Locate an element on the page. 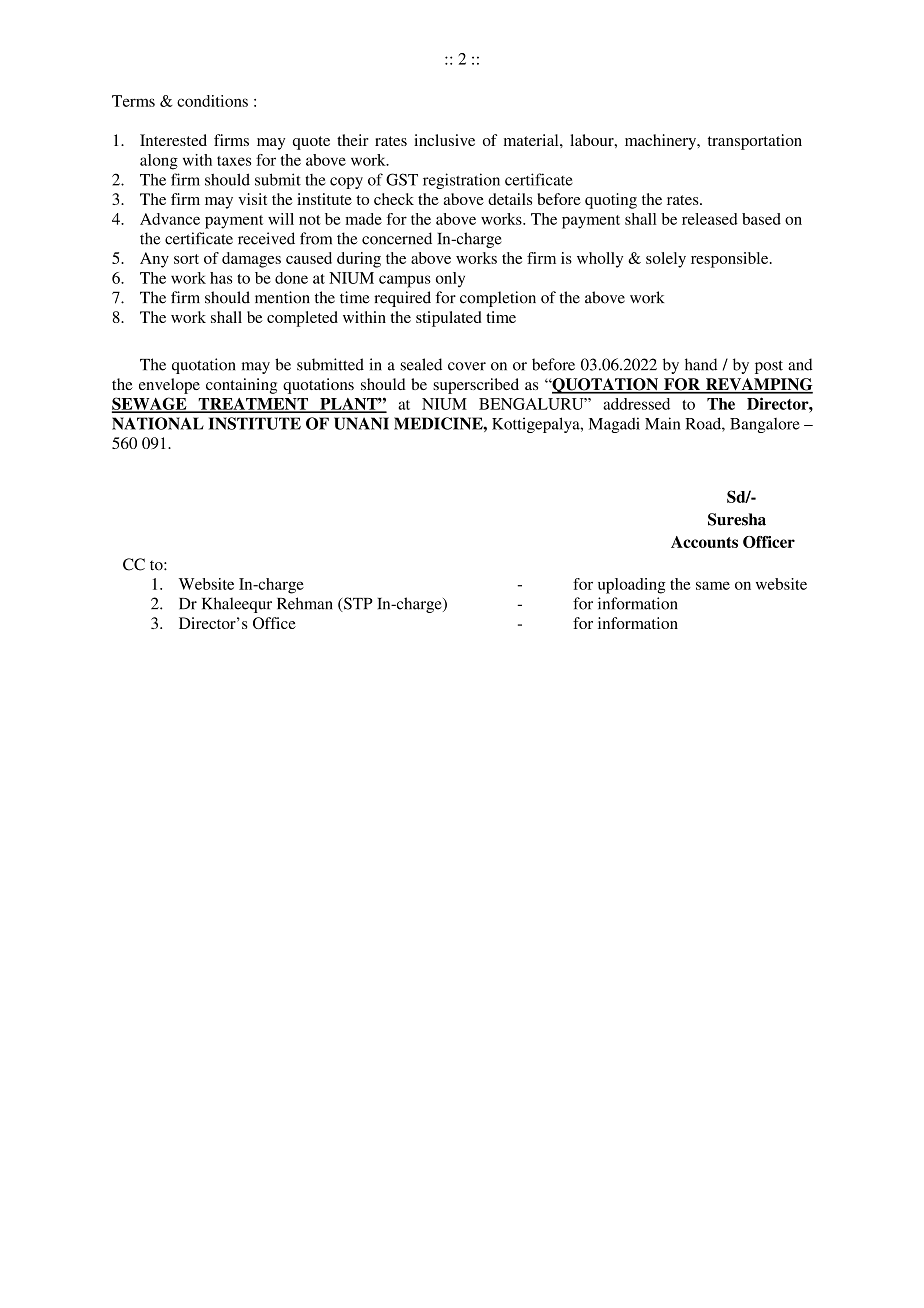 The width and height of the document is (924, 1308). machinery is located at coordinates (662, 142).
